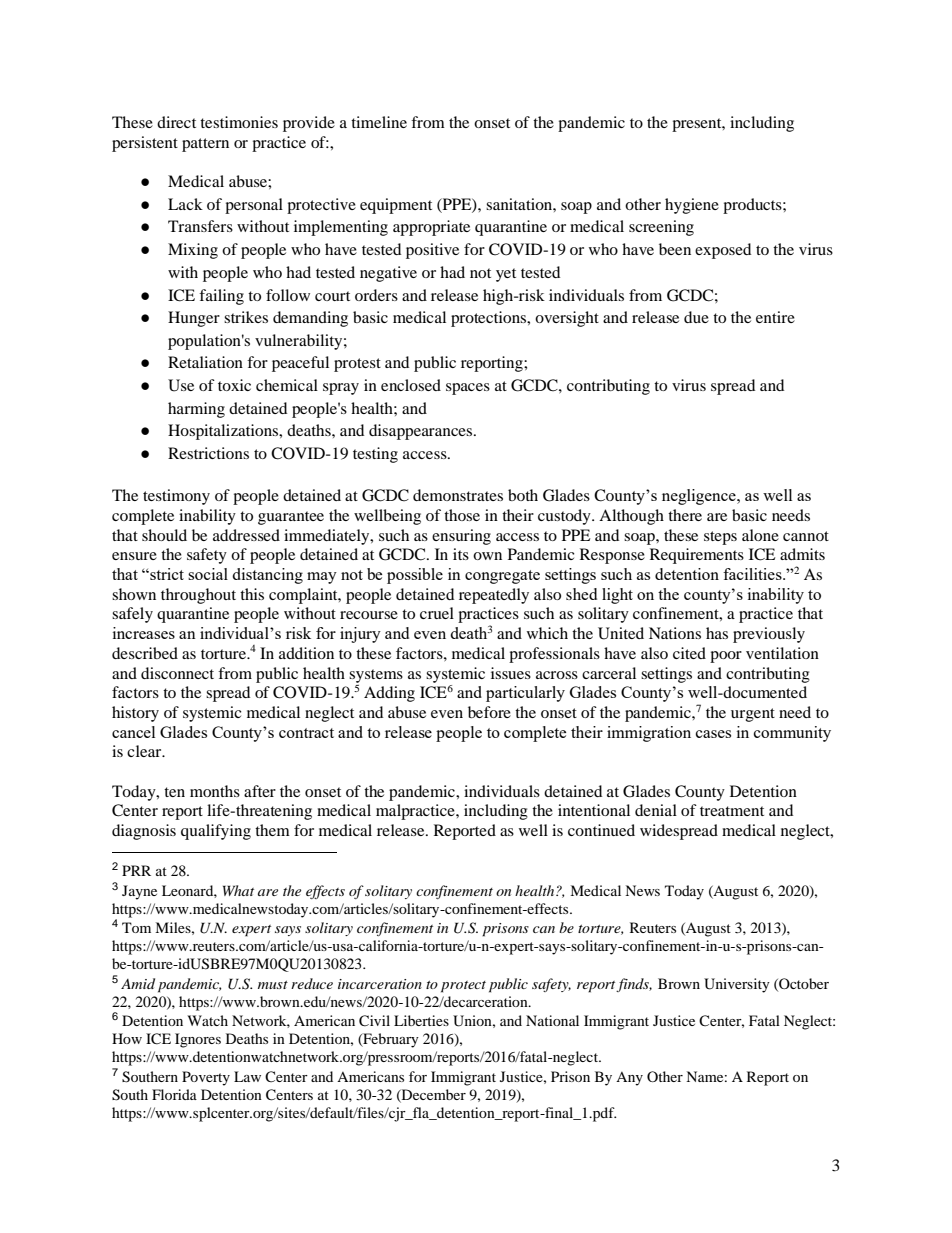 The width and height of the page is (952, 1233). Describe the element at coordinates (692, 206) in the page. I see `hygiene` at that location.
